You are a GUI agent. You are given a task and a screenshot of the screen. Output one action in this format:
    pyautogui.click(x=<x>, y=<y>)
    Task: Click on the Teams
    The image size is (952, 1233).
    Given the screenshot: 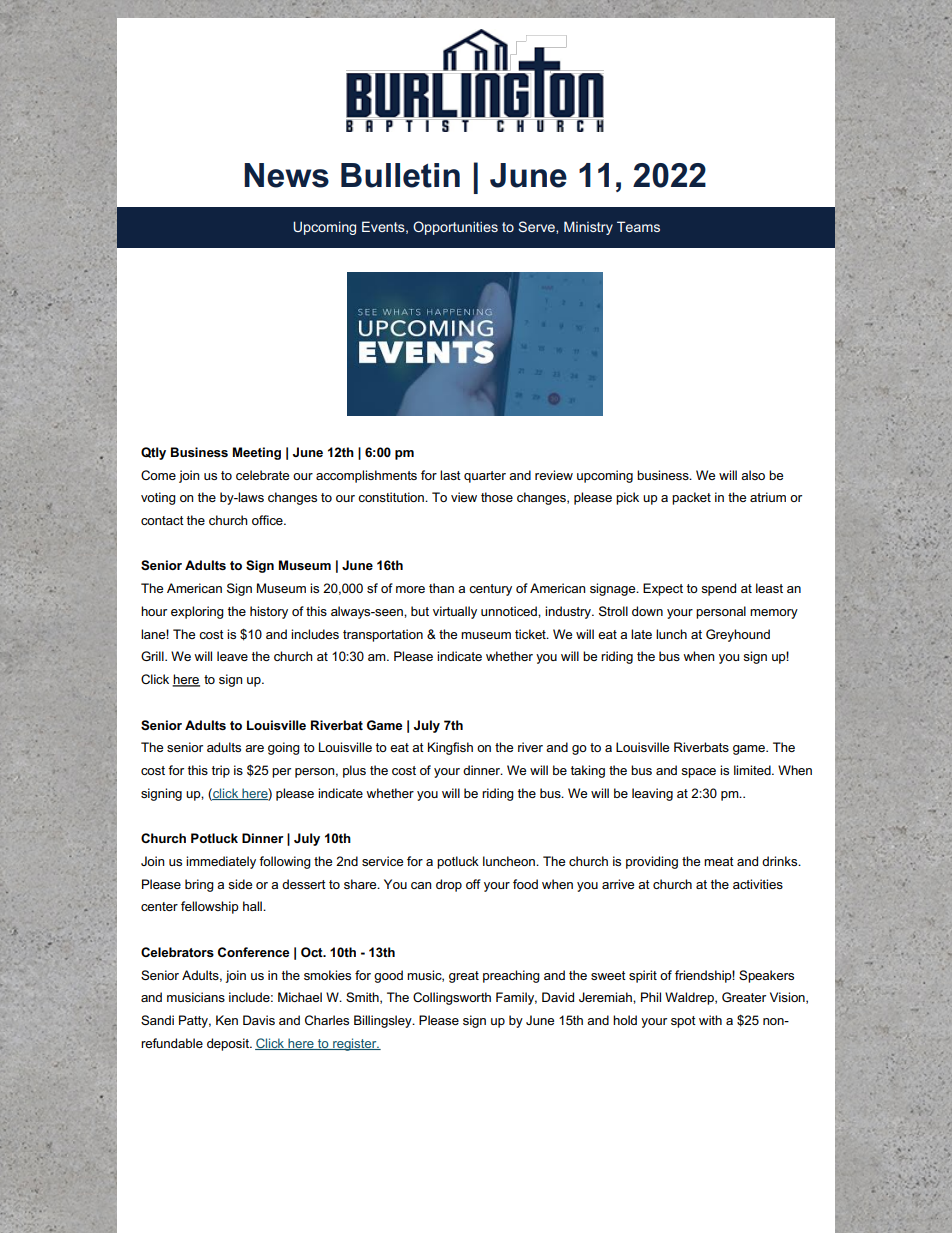 What is the action you would take?
    pyautogui.click(x=638, y=226)
